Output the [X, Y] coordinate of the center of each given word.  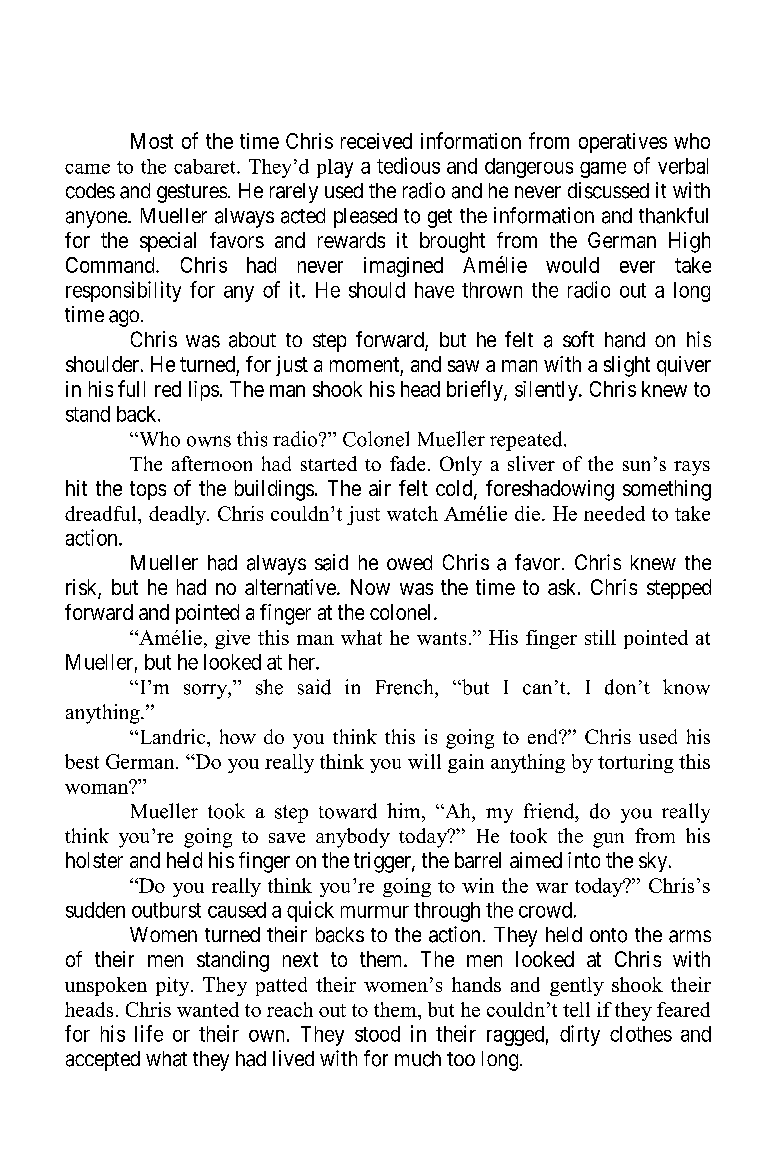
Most [152, 141]
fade [407, 463]
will [424, 761]
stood [377, 1034]
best [82, 761]
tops [148, 490]
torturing [636, 763]
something [667, 490]
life [149, 1033]
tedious [408, 165]
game [603, 170]
